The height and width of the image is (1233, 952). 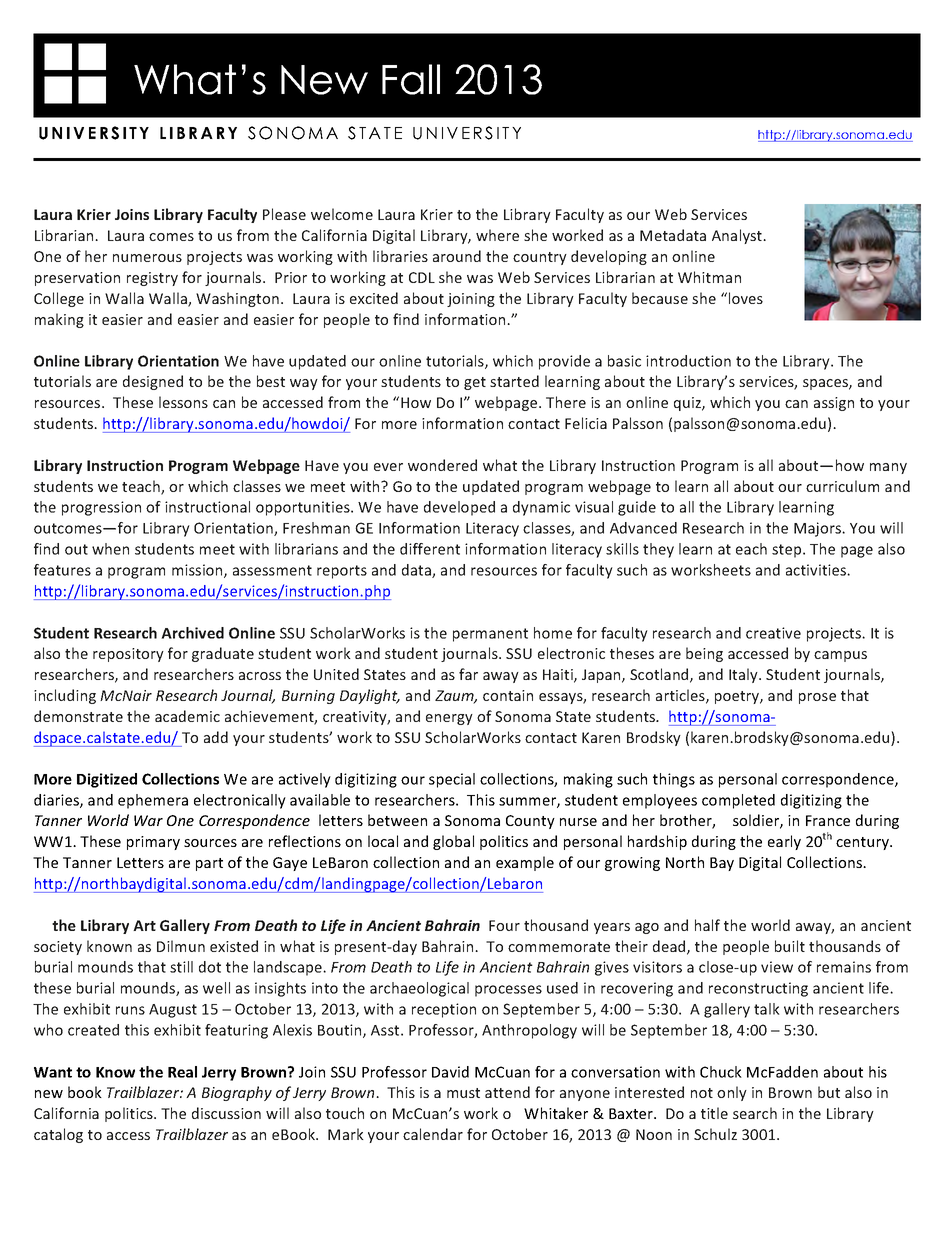 What do you see at coordinates (732, 1093) in the image?
I see `only` at bounding box center [732, 1093].
